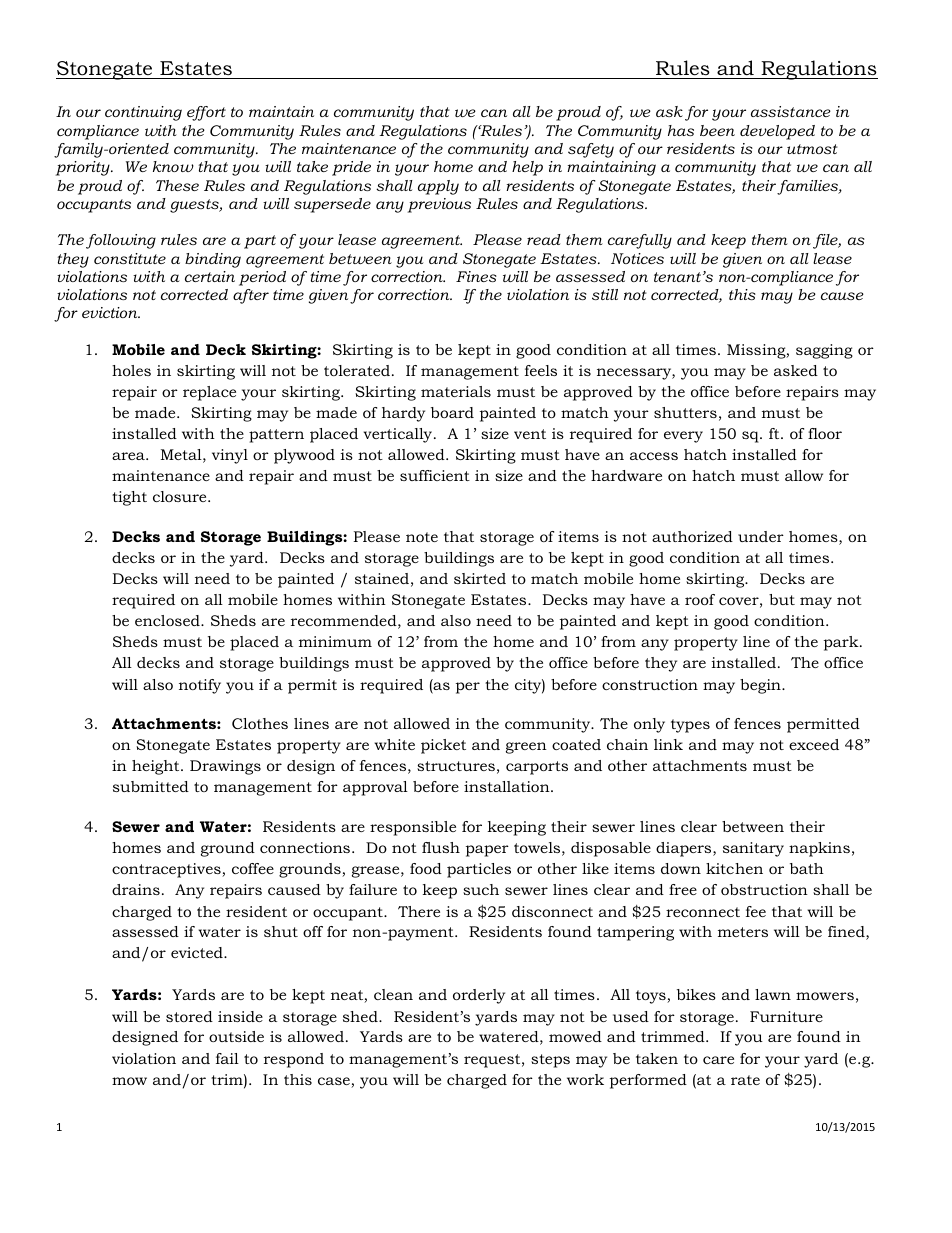  What do you see at coordinates (173, 166) in the screenshot?
I see `know` at bounding box center [173, 166].
